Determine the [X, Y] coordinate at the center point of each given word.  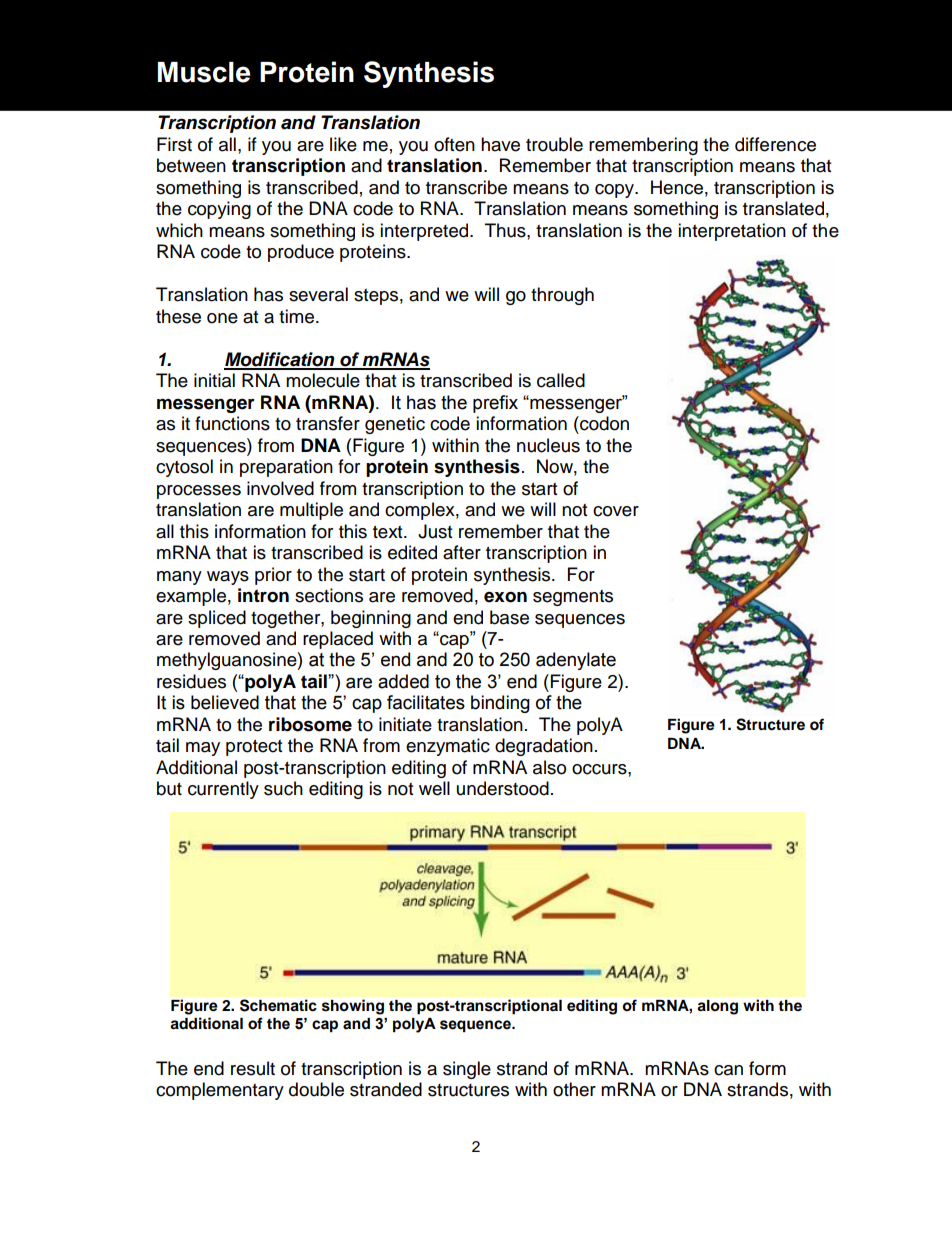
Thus [506, 230]
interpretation [732, 232]
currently [223, 790]
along [717, 1007]
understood [503, 788]
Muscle [204, 72]
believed [225, 702]
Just [435, 531]
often [454, 144]
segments [573, 598]
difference [775, 144]
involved [280, 488]
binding [500, 704]
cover [616, 511]
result [253, 1068]
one [222, 318]
